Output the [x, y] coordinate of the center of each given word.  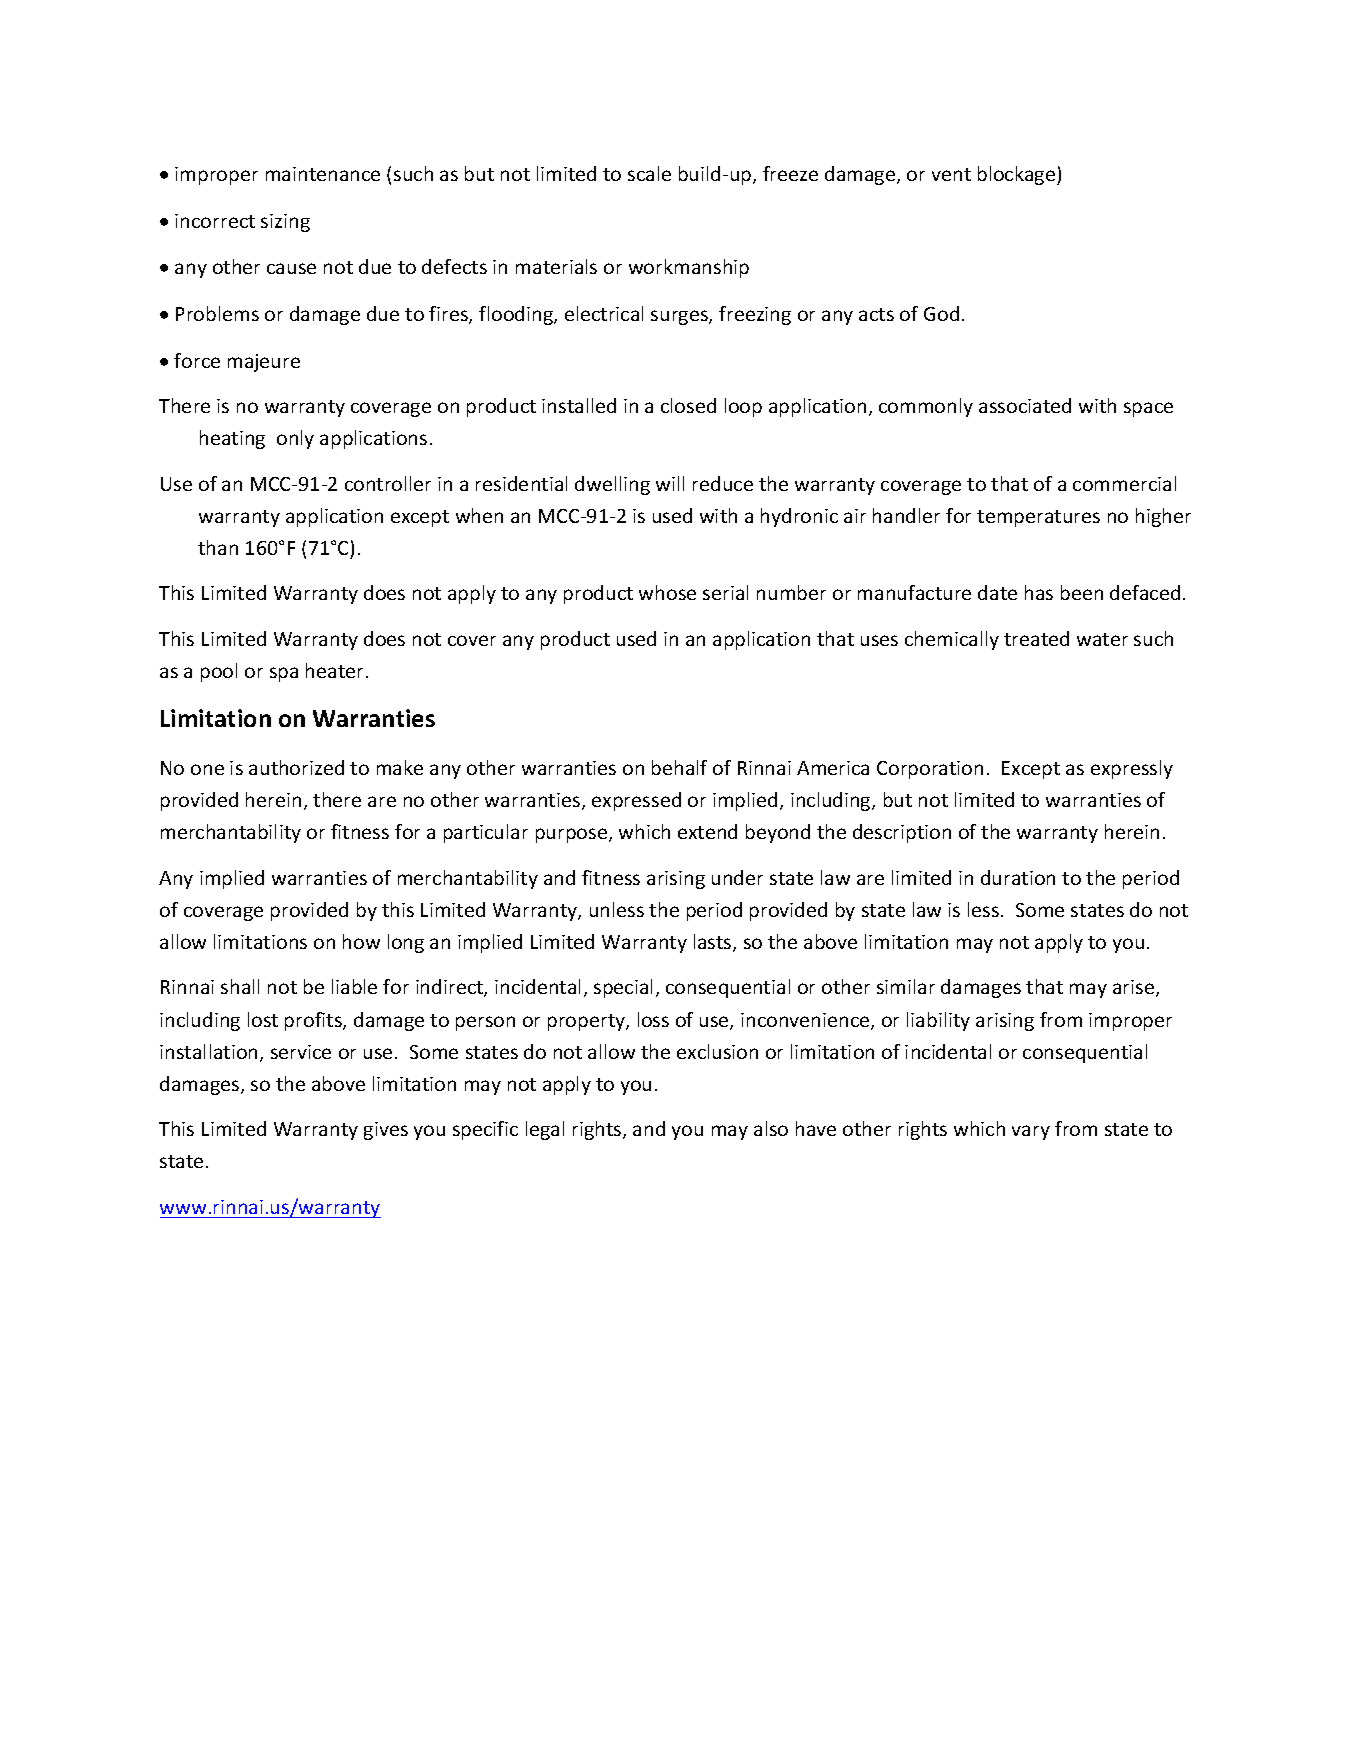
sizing [285, 223]
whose [667, 592]
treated [1036, 638]
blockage [1018, 175]
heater [336, 670]
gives [386, 1131]
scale [649, 173]
